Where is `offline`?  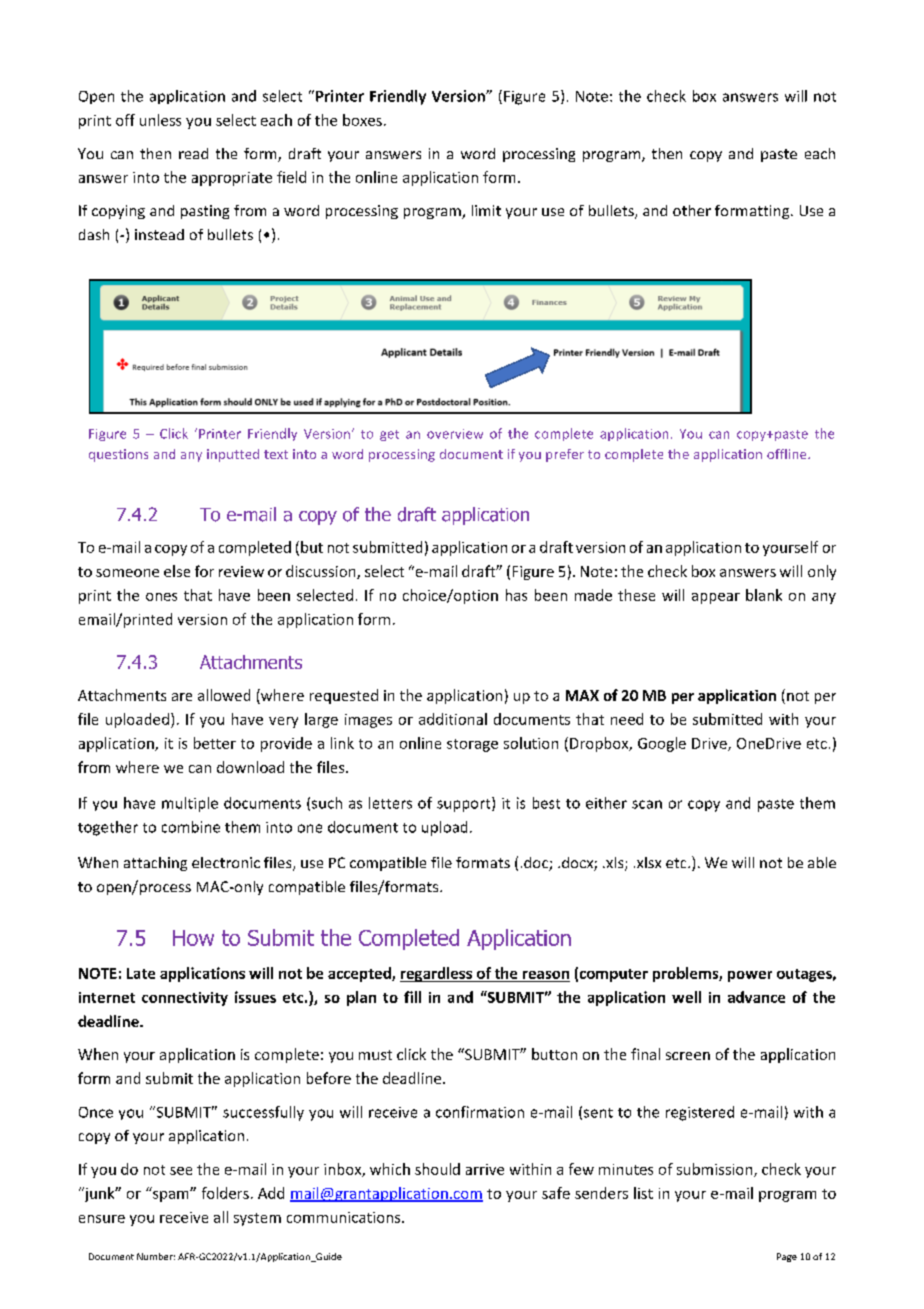 offline is located at coordinates (788, 454).
